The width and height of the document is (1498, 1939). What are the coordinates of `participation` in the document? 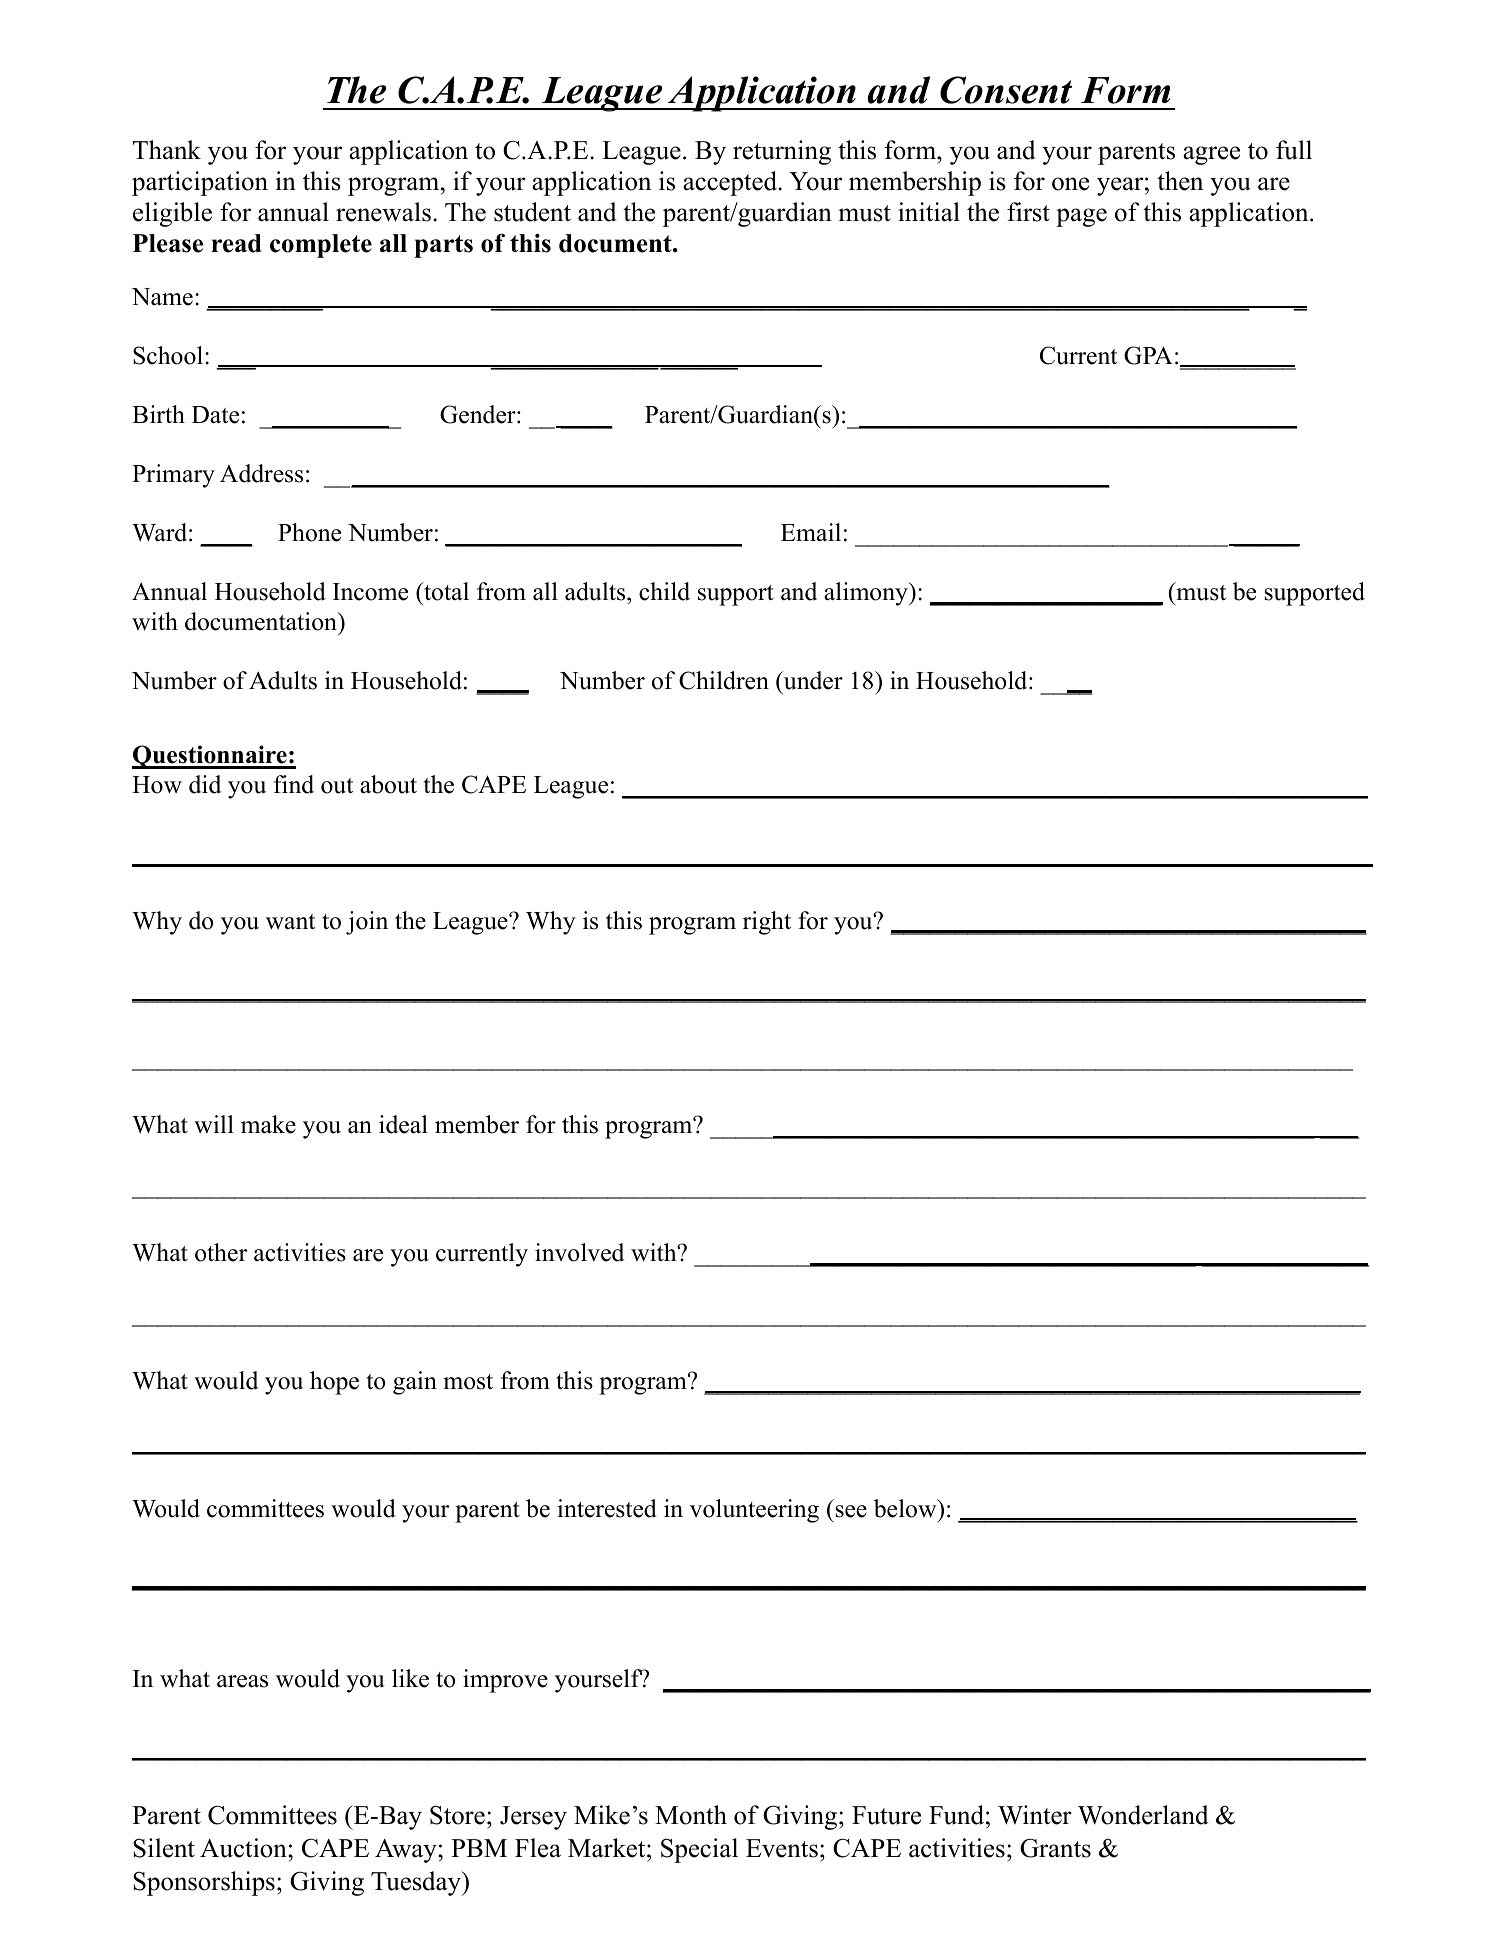 It's located at (200, 183).
